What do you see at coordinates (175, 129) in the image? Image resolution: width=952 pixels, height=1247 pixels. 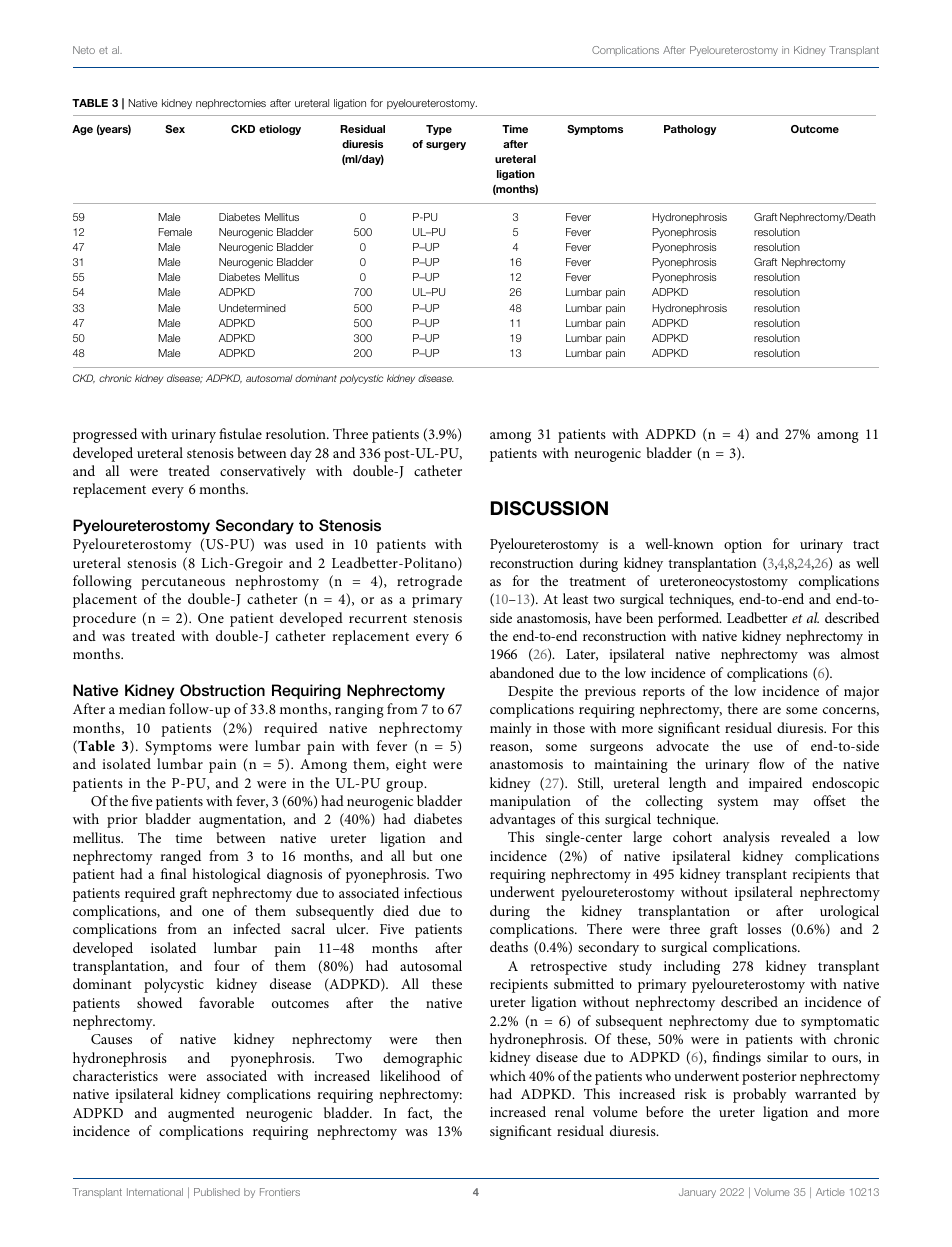 I see `Sex` at bounding box center [175, 129].
